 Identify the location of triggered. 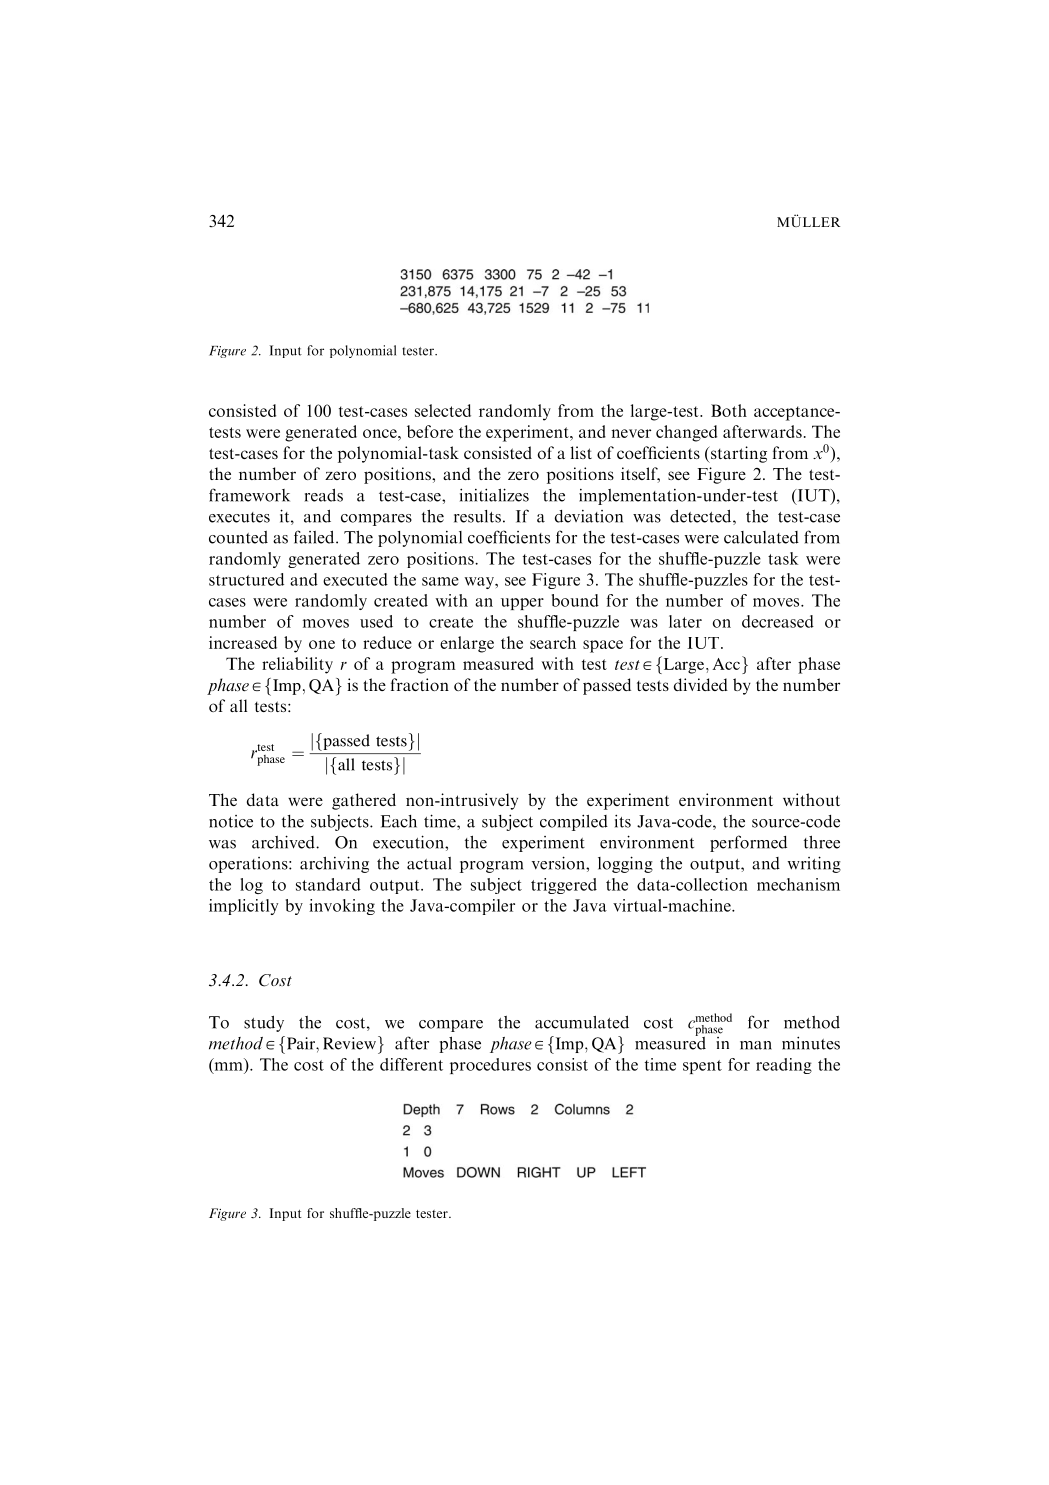
(564, 886).
